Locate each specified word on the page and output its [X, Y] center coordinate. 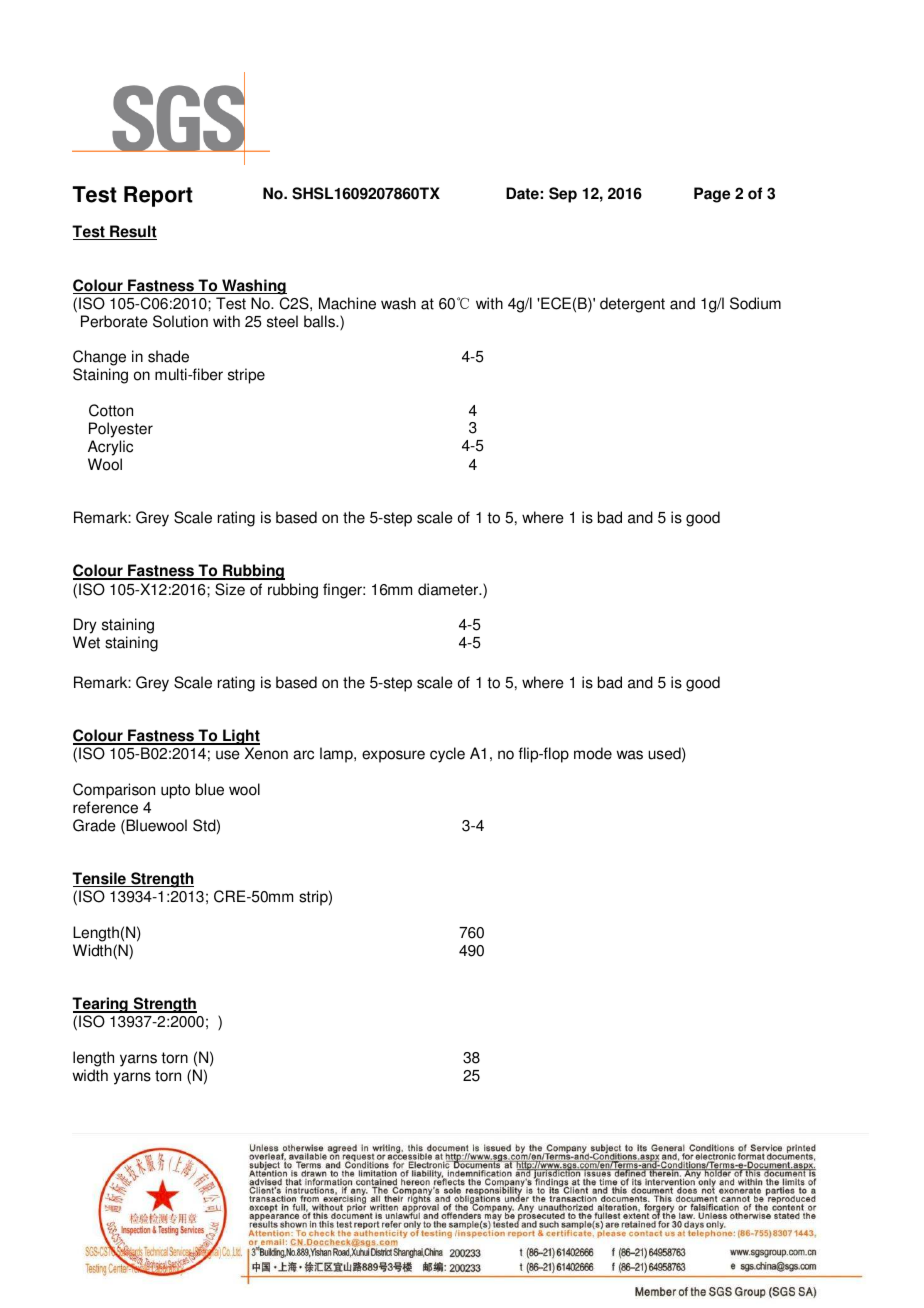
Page [712, 195]
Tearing [101, 1005]
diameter [449, 589]
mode [593, 753]
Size [230, 589]
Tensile [100, 879]
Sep [563, 195]
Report [158, 196]
